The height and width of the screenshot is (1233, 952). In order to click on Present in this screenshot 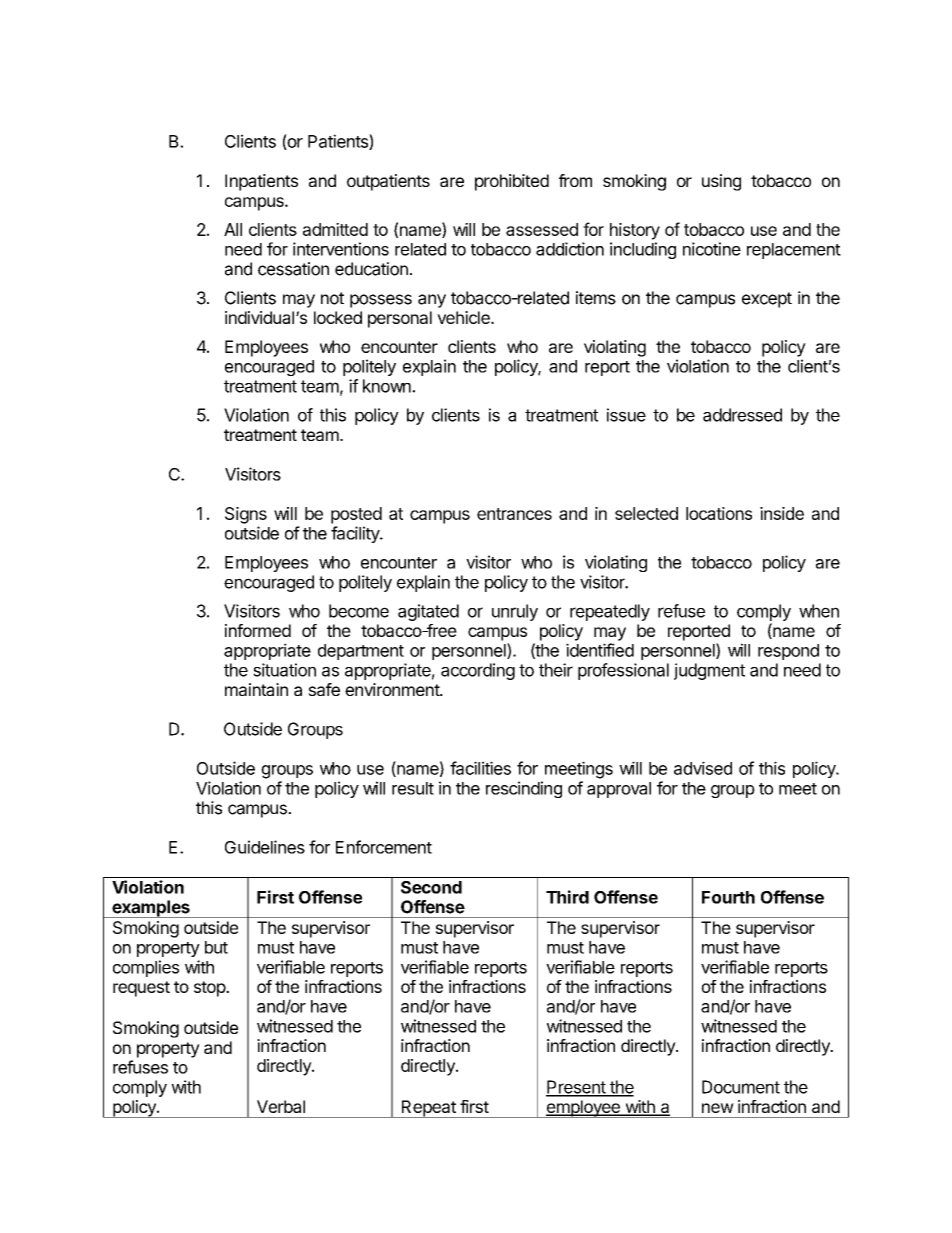, I will do `click(576, 1088)`.
